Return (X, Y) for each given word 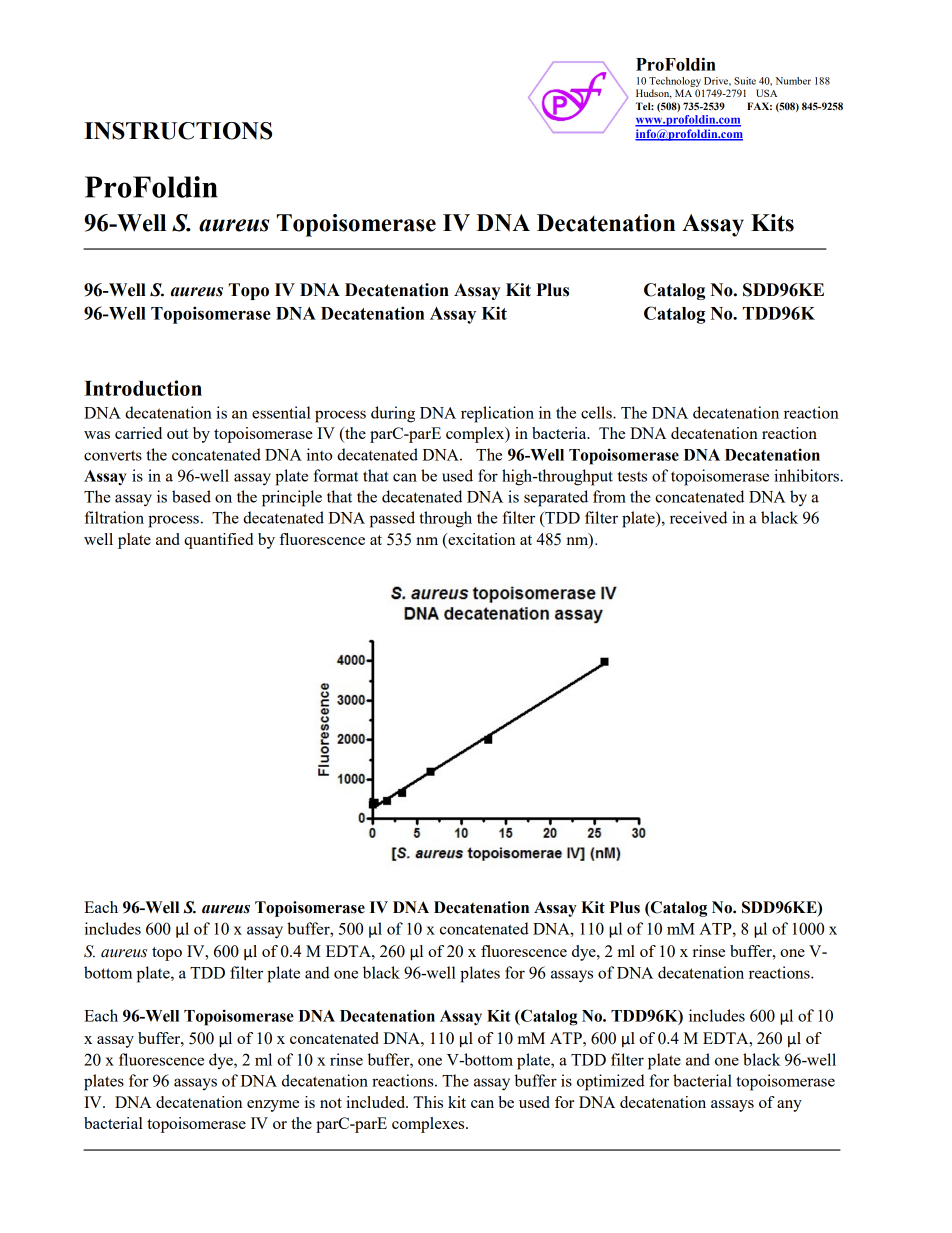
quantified (218, 541)
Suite (745, 81)
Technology (675, 82)
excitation (480, 539)
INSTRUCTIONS (178, 131)
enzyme (273, 1106)
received (698, 517)
